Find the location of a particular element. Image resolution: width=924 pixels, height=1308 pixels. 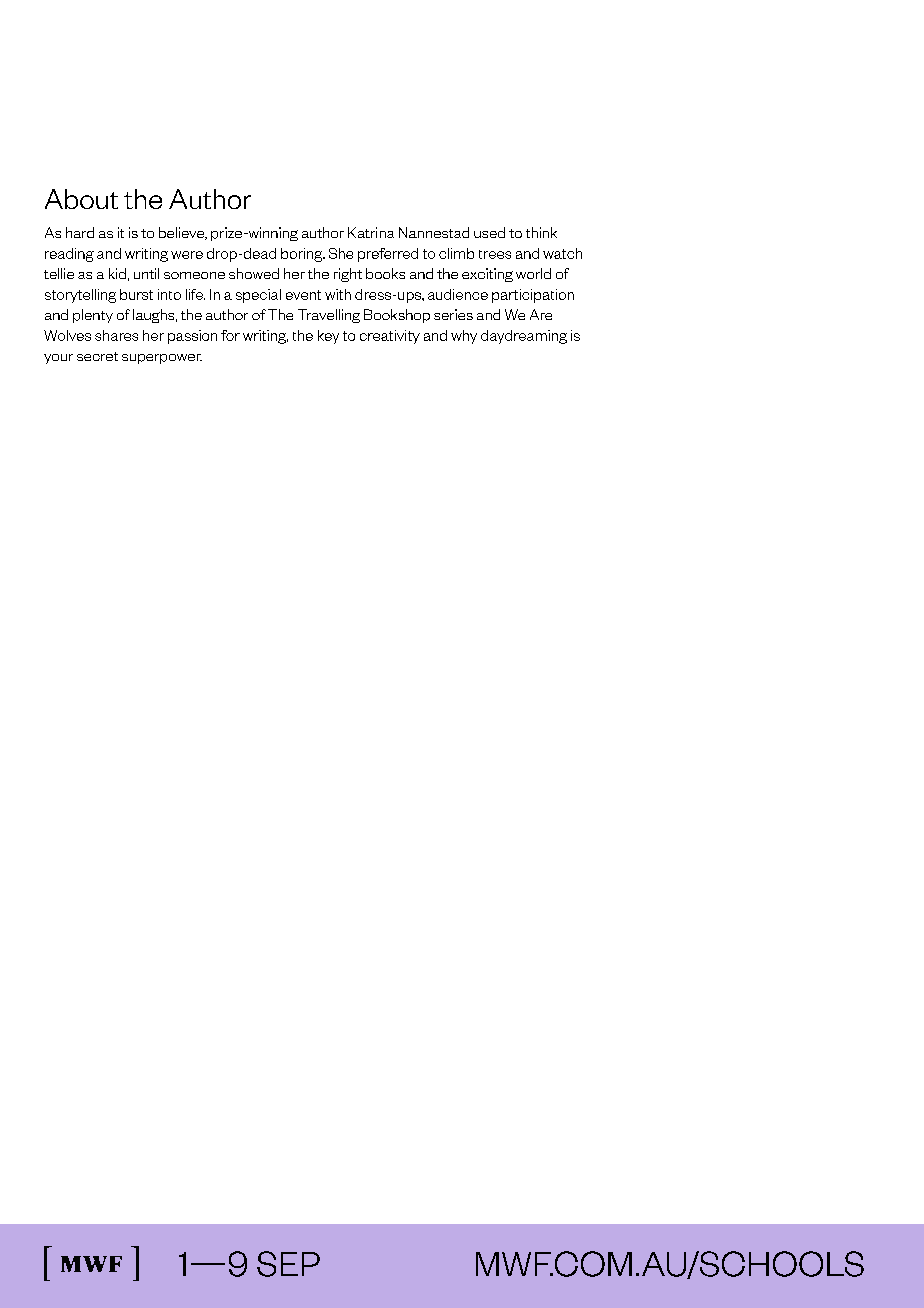

superpower is located at coordinates (162, 359).
